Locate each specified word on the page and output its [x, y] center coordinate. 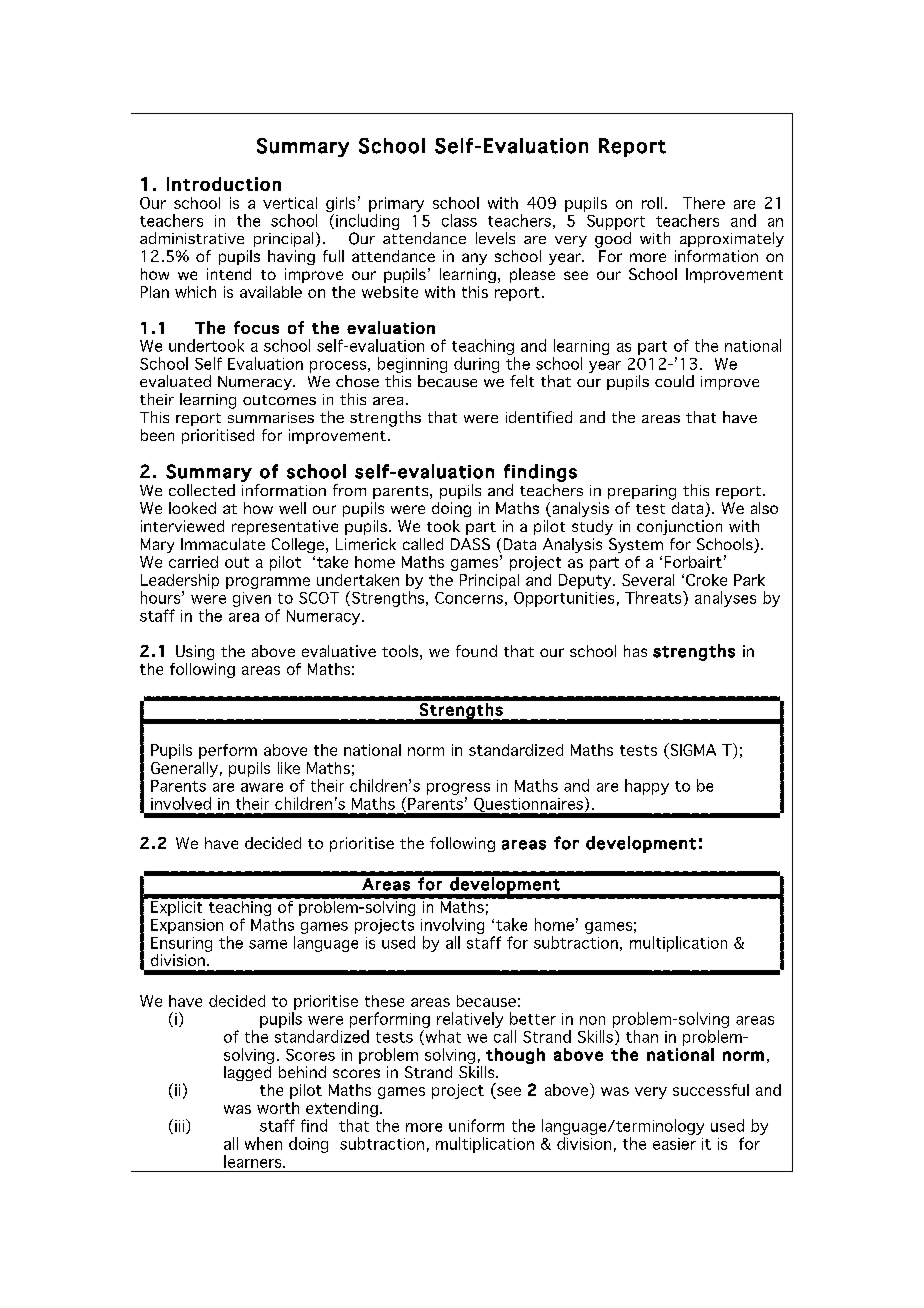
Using [195, 652]
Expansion [187, 926]
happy [647, 787]
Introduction [224, 184]
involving [452, 927]
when [263, 1143]
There [704, 203]
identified [539, 417]
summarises [271, 417]
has [635, 651]
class [459, 220]
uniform [476, 1125]
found [476, 651]
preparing [642, 492]
